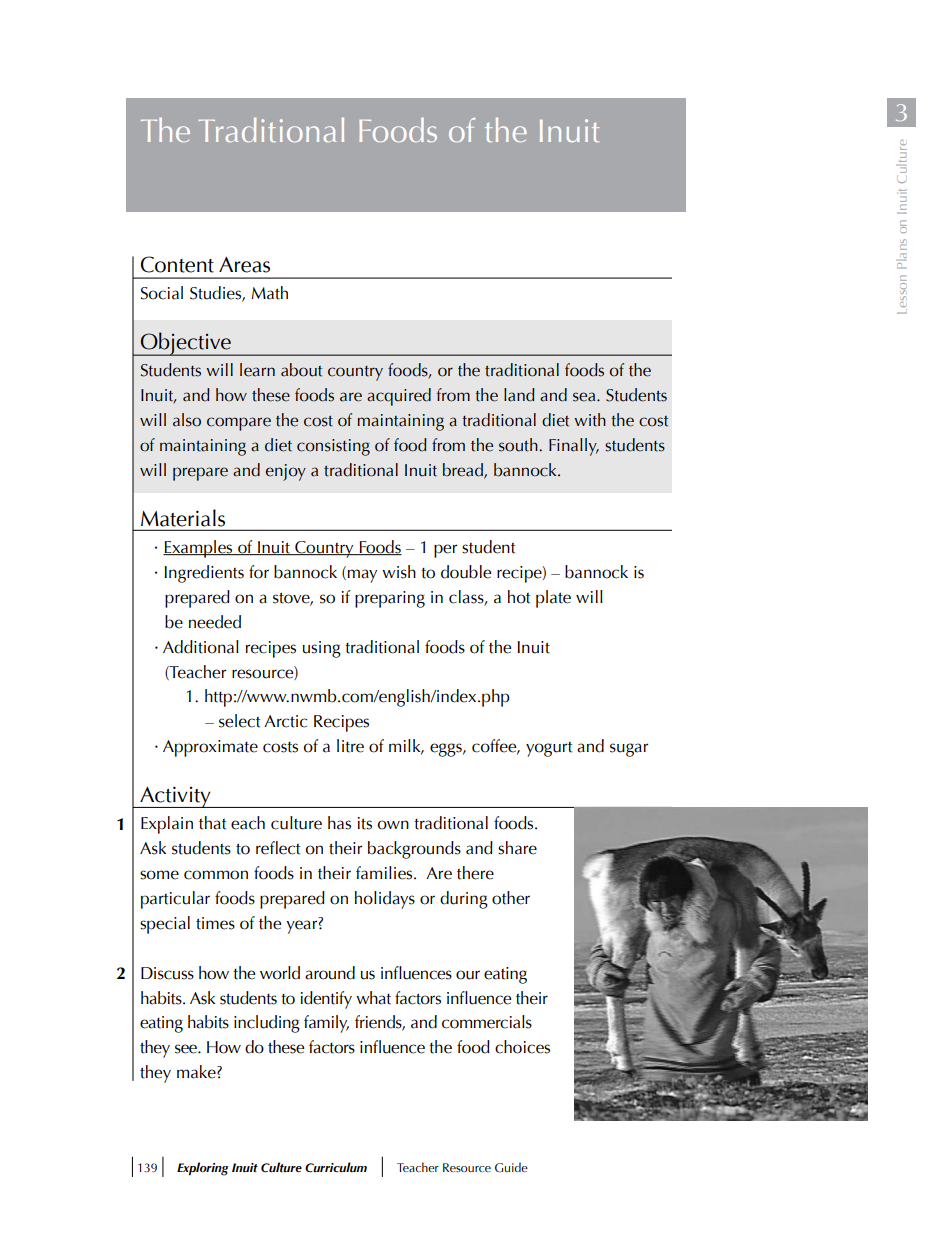  Describe the element at coordinates (183, 518) in the page. I see `Materials` at that location.
